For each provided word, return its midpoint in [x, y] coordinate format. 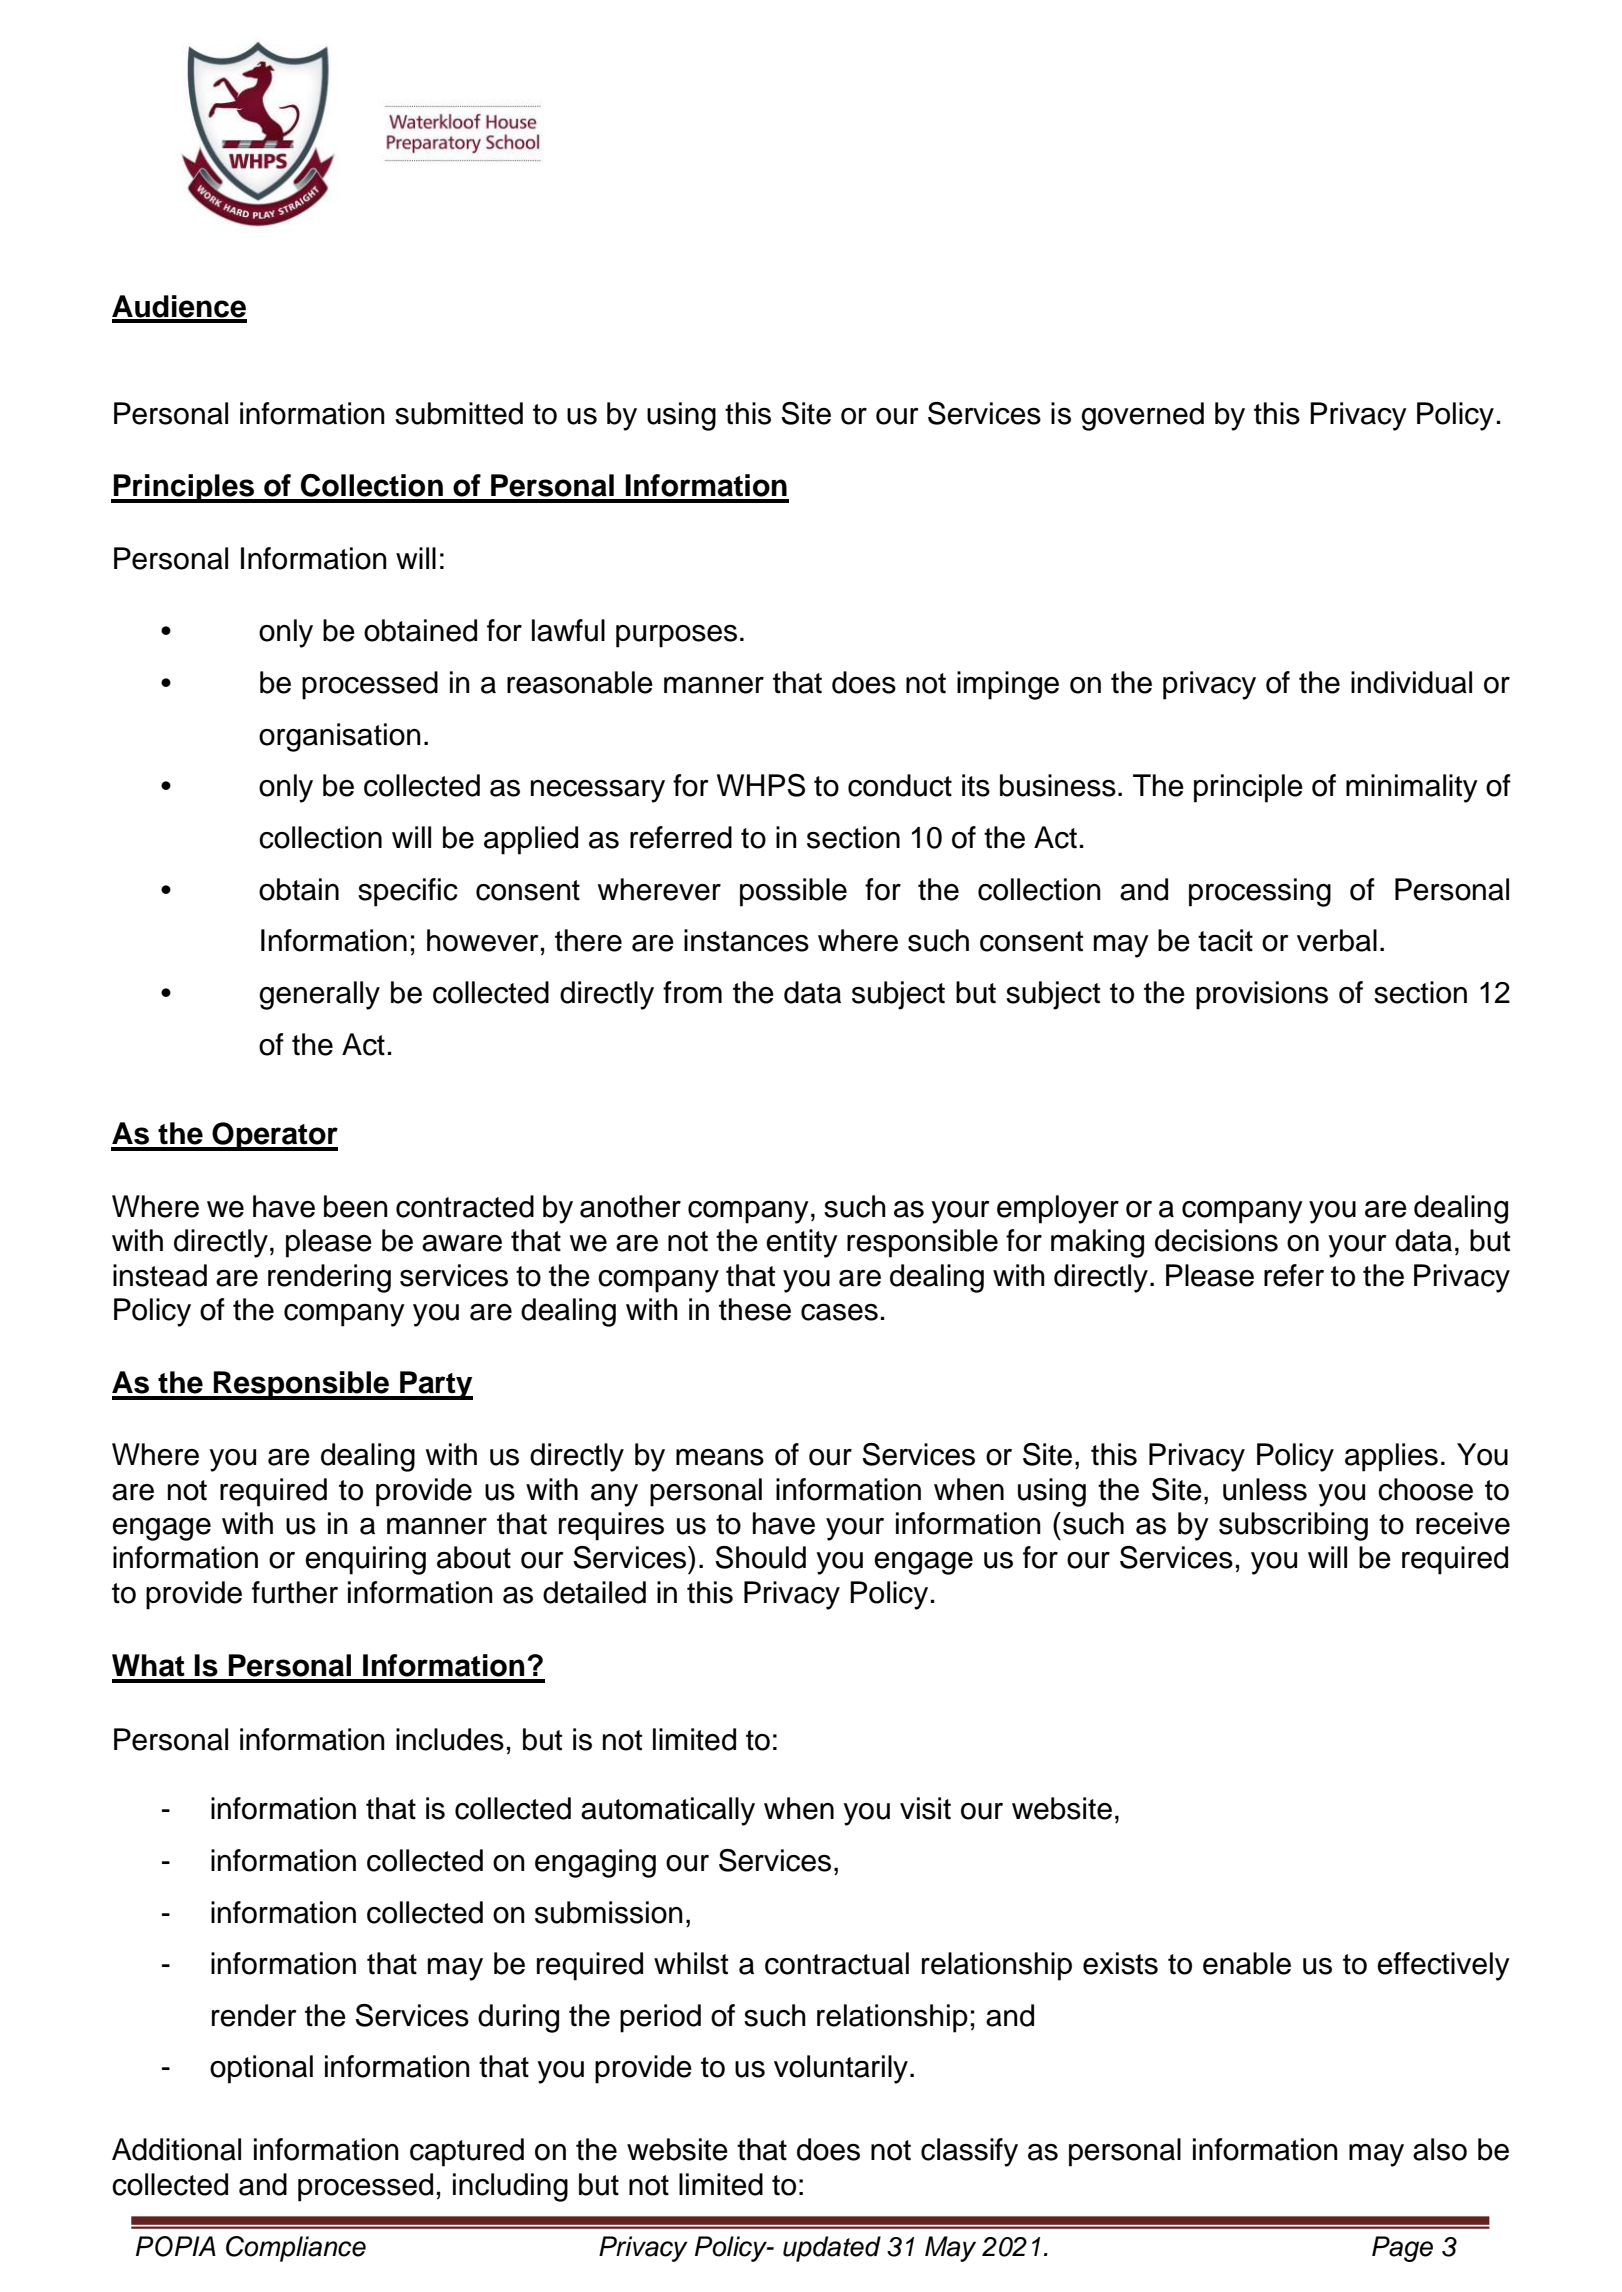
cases [839, 1312]
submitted [459, 413]
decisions [1216, 1240]
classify [969, 2152]
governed [1142, 416]
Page [1402, 2249]
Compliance [296, 2249]
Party [435, 1385]
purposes [676, 636]
